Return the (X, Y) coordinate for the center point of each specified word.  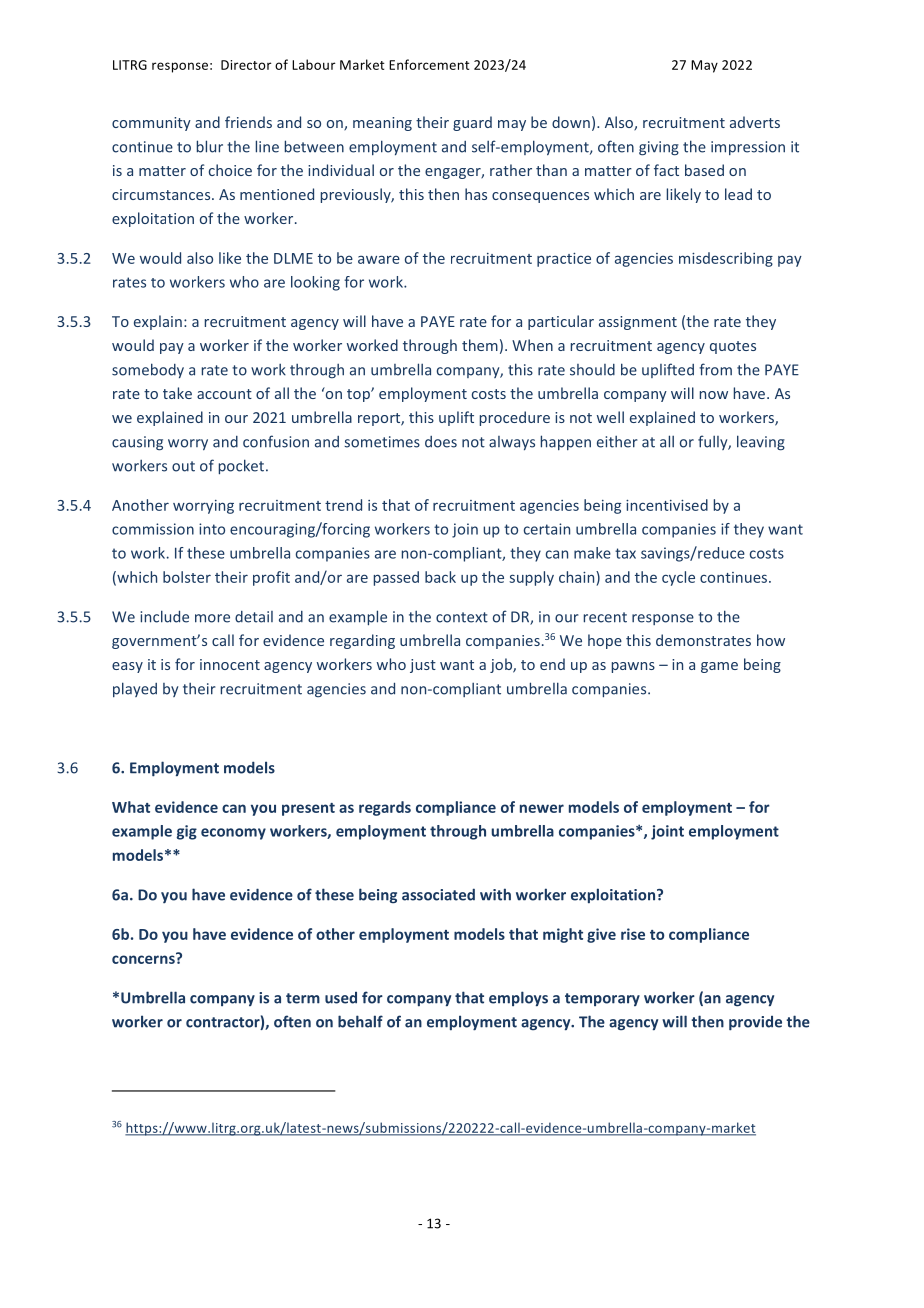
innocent (230, 664)
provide (755, 1023)
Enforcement (429, 64)
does (441, 442)
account (224, 394)
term (303, 998)
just (423, 666)
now (714, 395)
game (719, 667)
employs (518, 999)
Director (246, 65)
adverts (755, 122)
